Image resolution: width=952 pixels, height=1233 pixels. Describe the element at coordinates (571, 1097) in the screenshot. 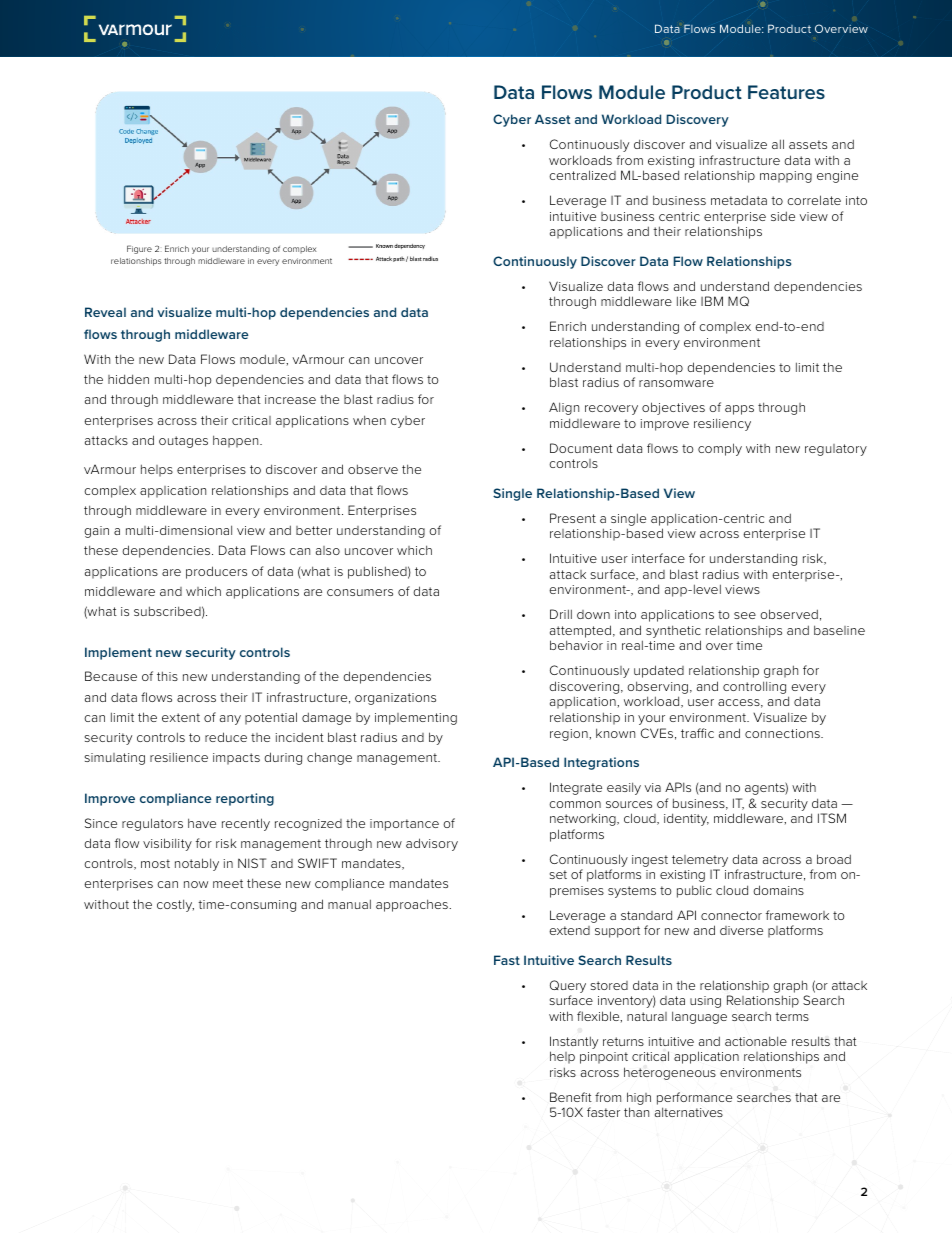

I see `Benefit` at that location.
